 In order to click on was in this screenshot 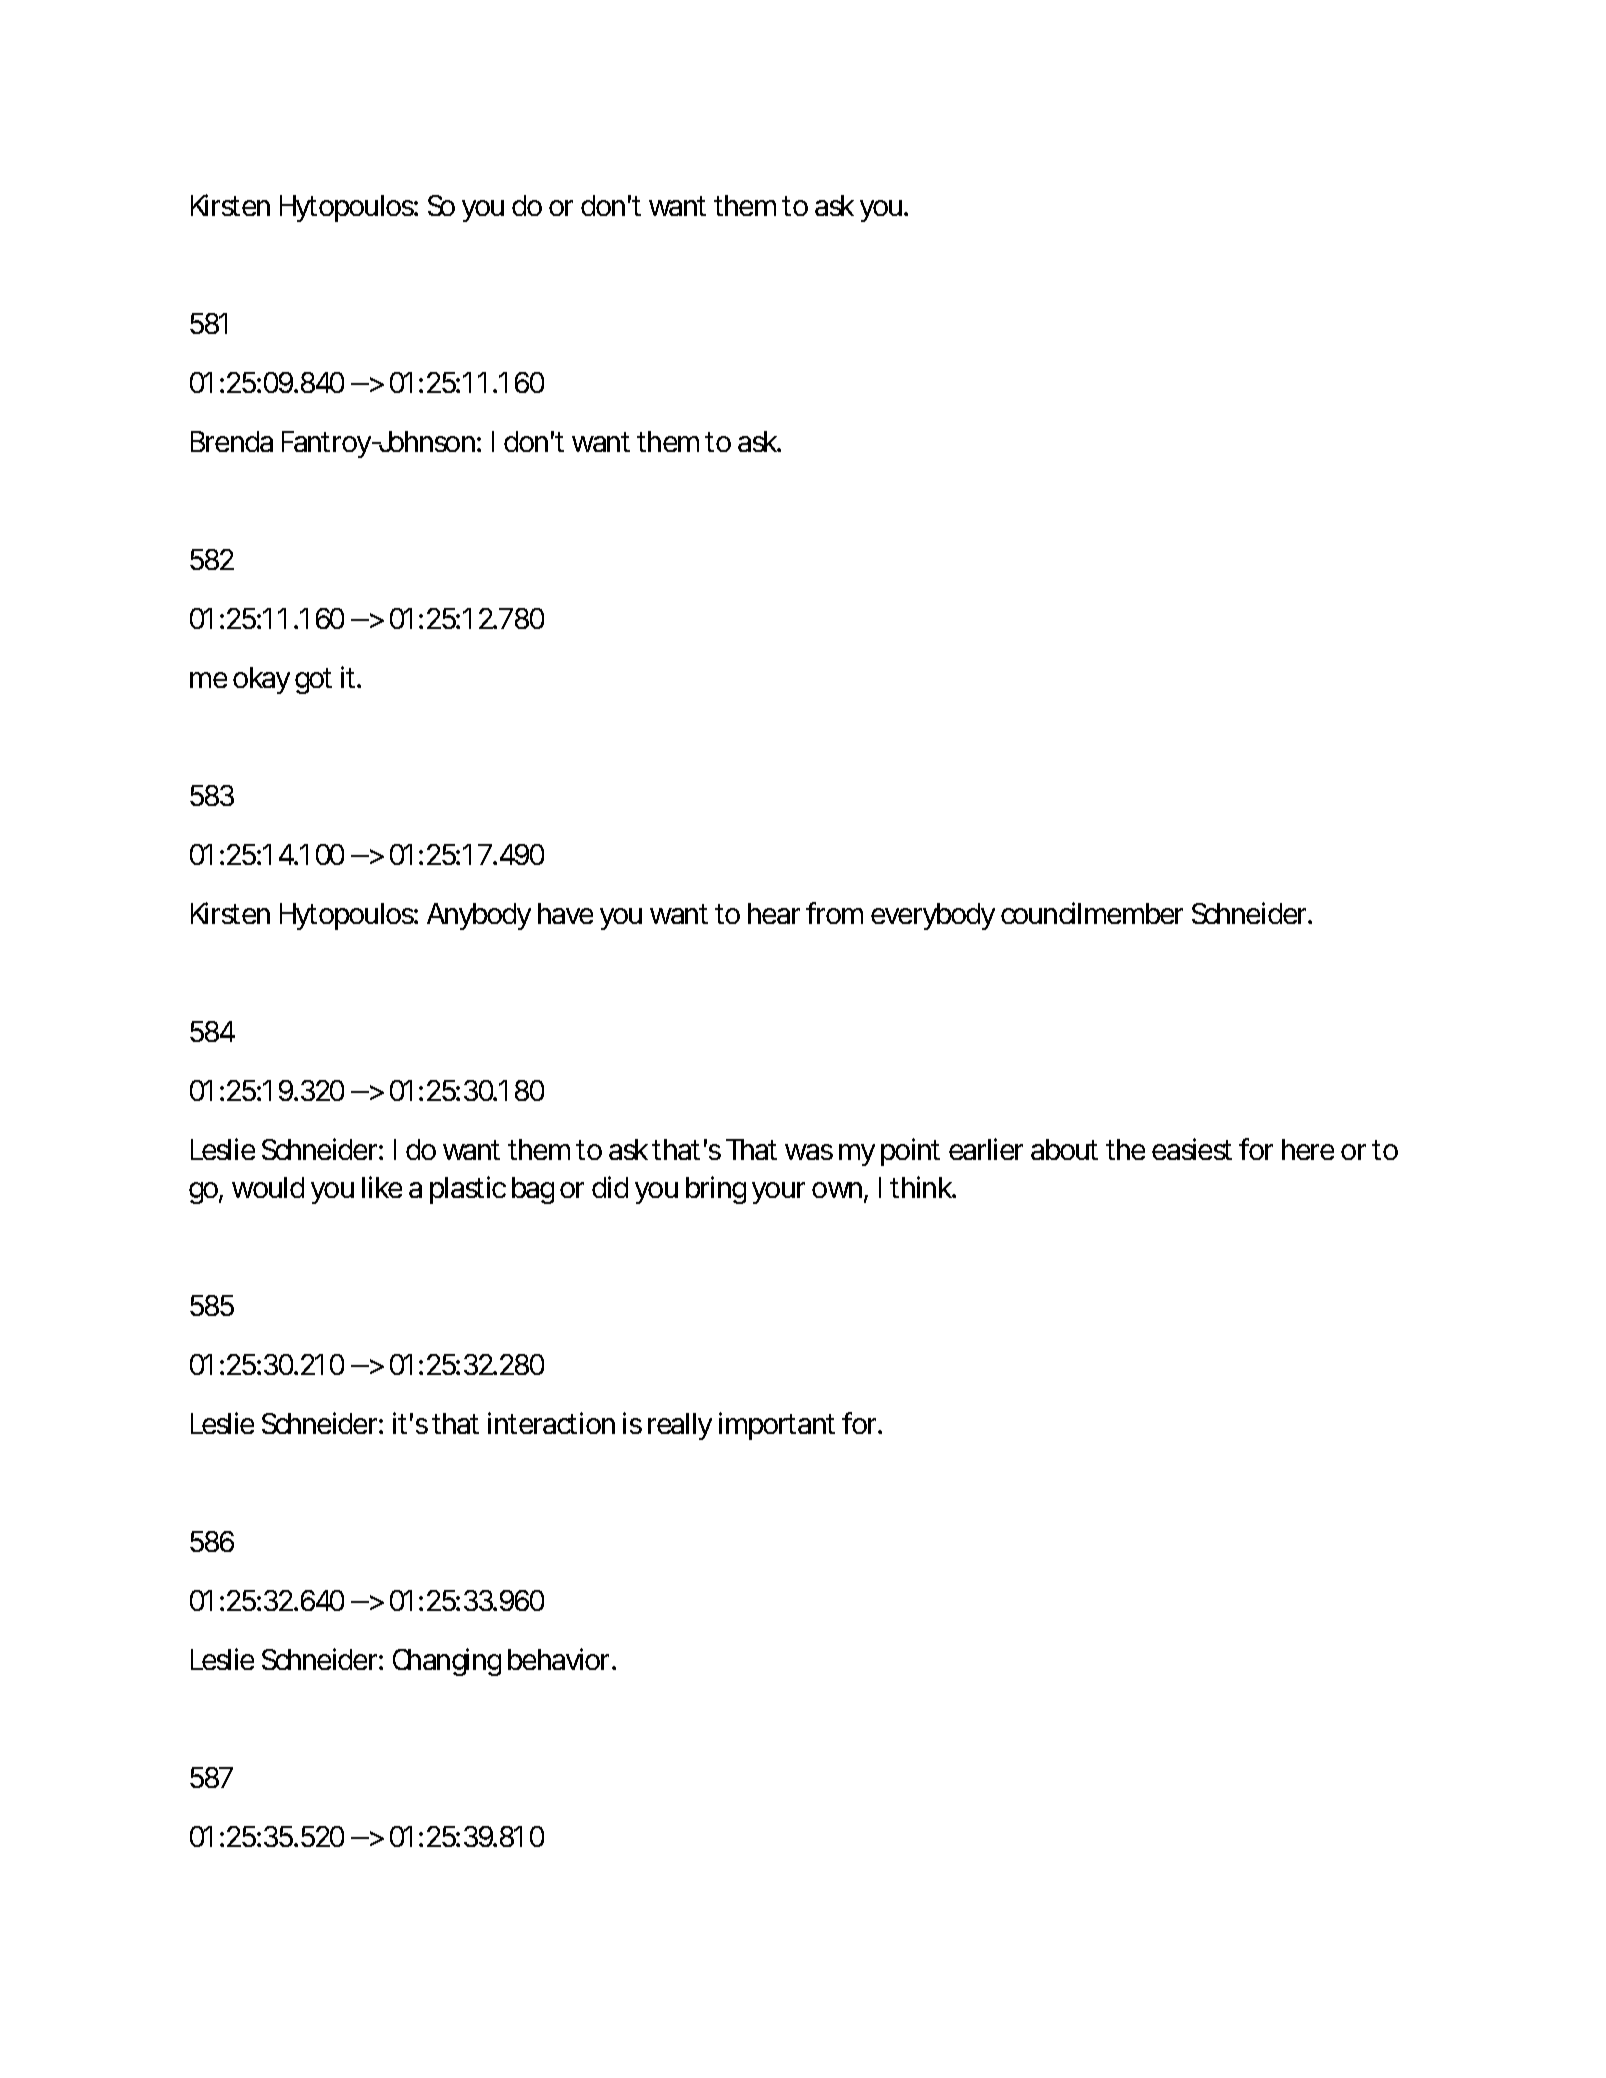, I will do `click(809, 1152)`.
